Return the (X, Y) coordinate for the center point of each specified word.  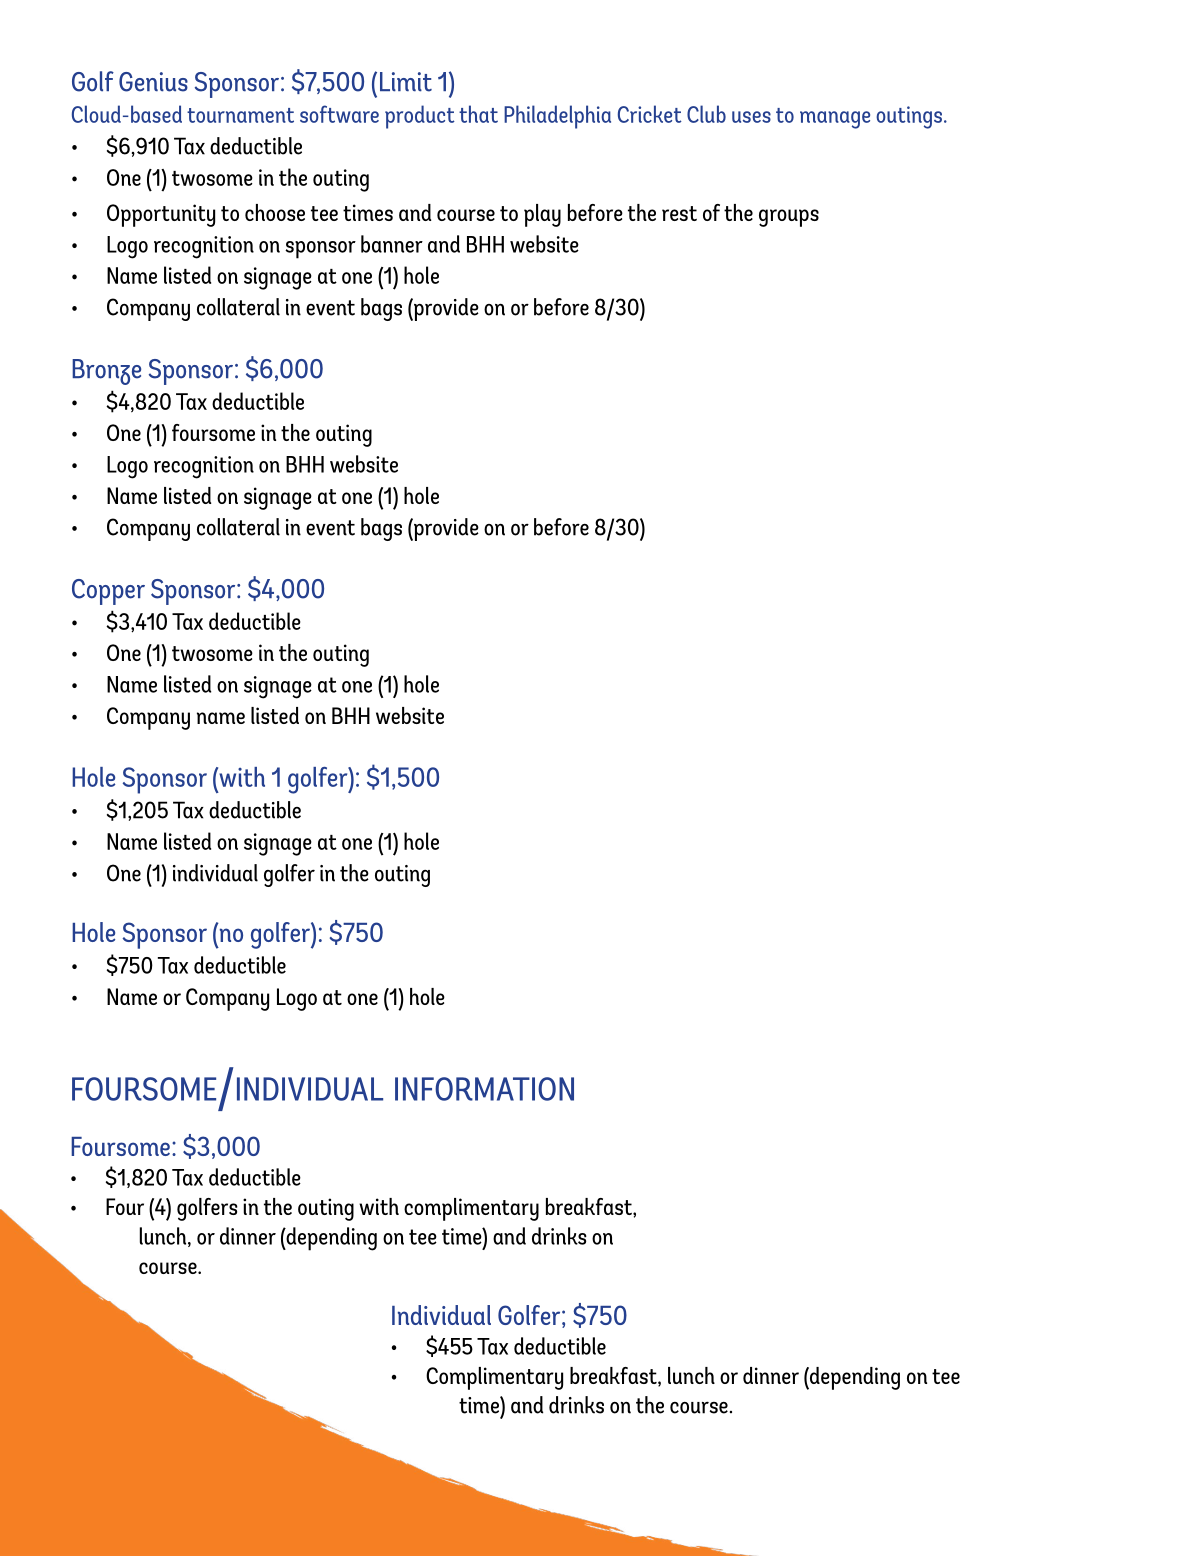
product (420, 117)
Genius (153, 82)
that (478, 114)
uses (751, 117)
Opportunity (161, 215)
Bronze (106, 372)
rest (679, 213)
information (484, 1089)
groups (789, 218)
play (542, 215)
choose (275, 212)
